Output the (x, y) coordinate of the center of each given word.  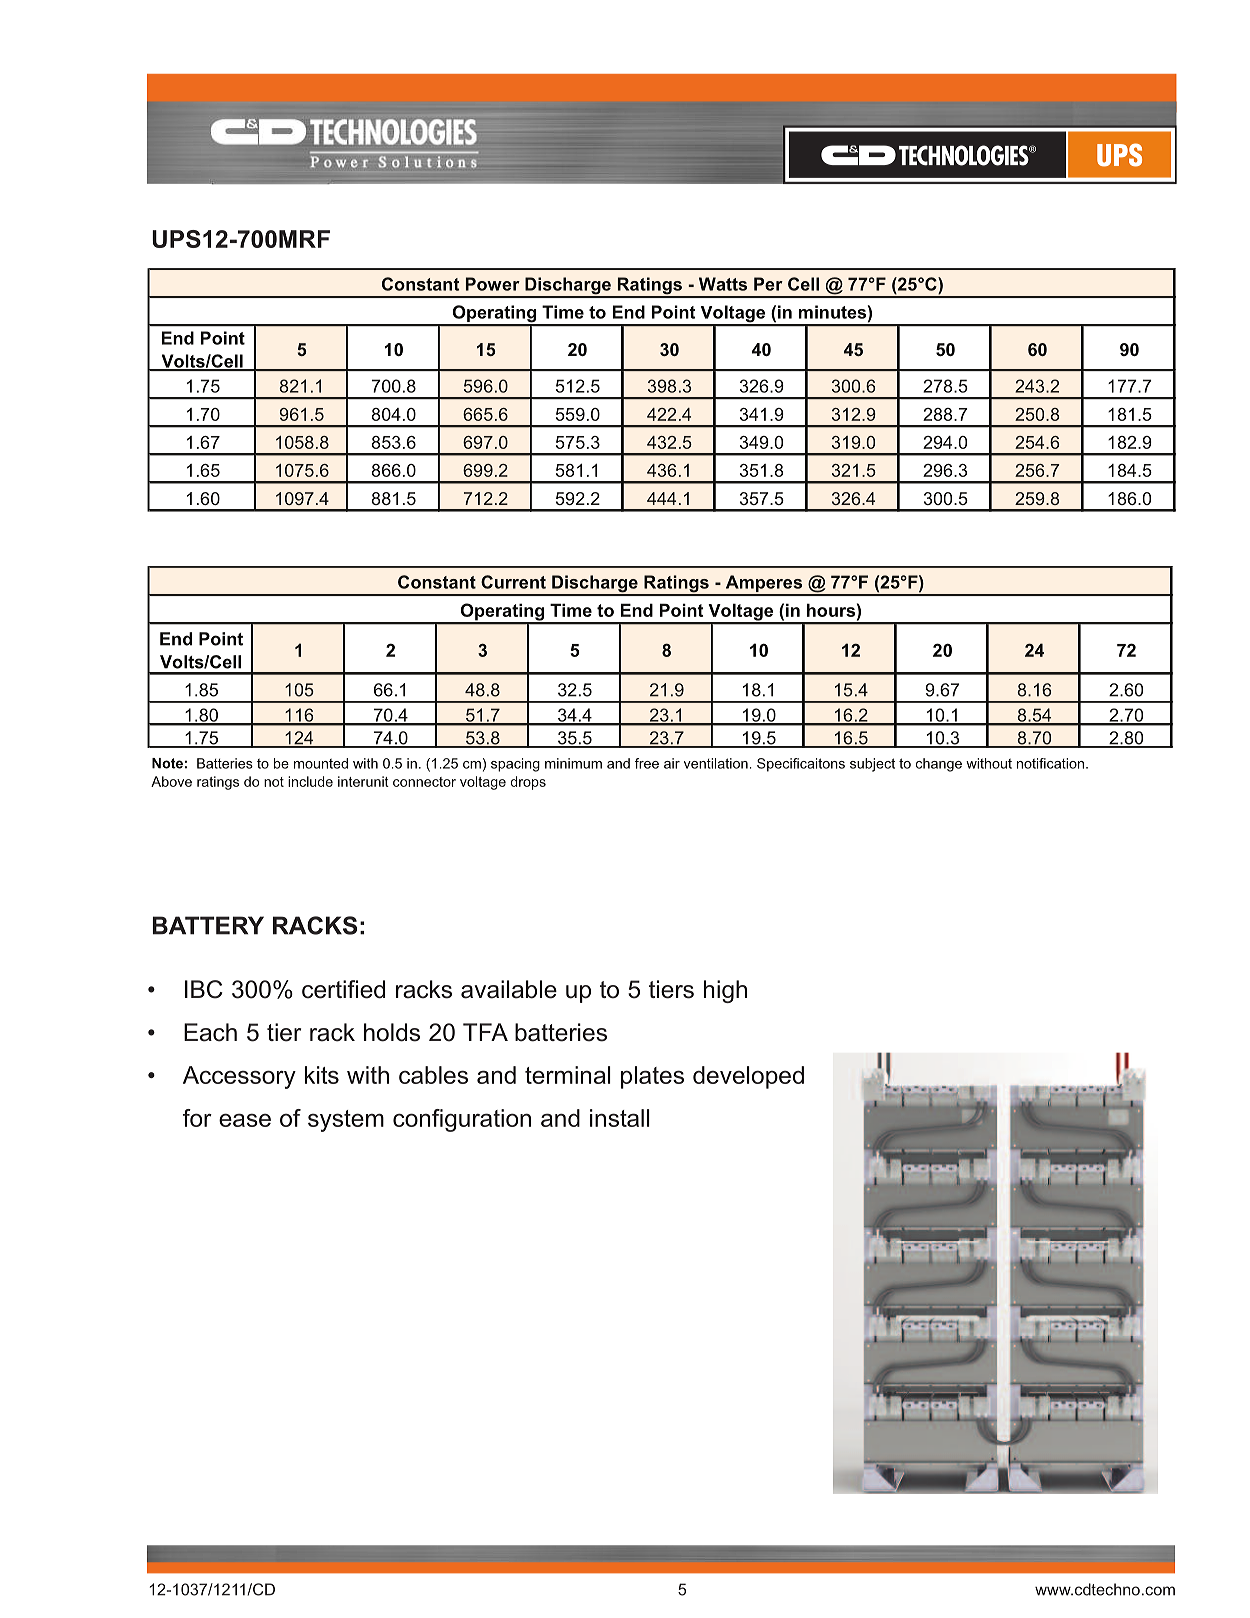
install (620, 1118)
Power (493, 284)
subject (872, 765)
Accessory (239, 1077)
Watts (723, 284)
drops (528, 783)
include (310, 781)
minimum (573, 763)
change (939, 765)
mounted (321, 763)
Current (513, 582)
